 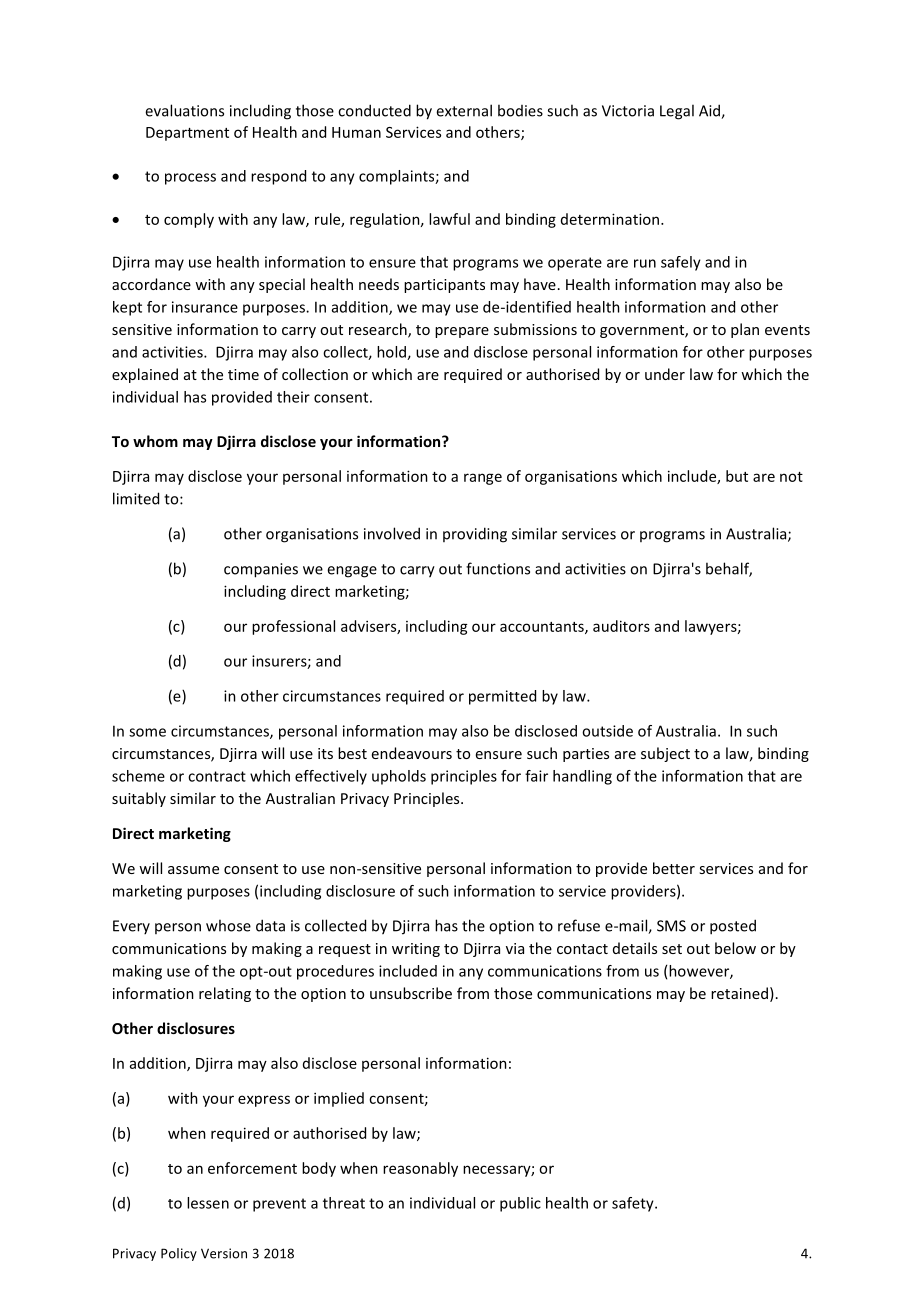 What do you see at coordinates (464, 110) in the screenshot?
I see `external` at bounding box center [464, 110].
